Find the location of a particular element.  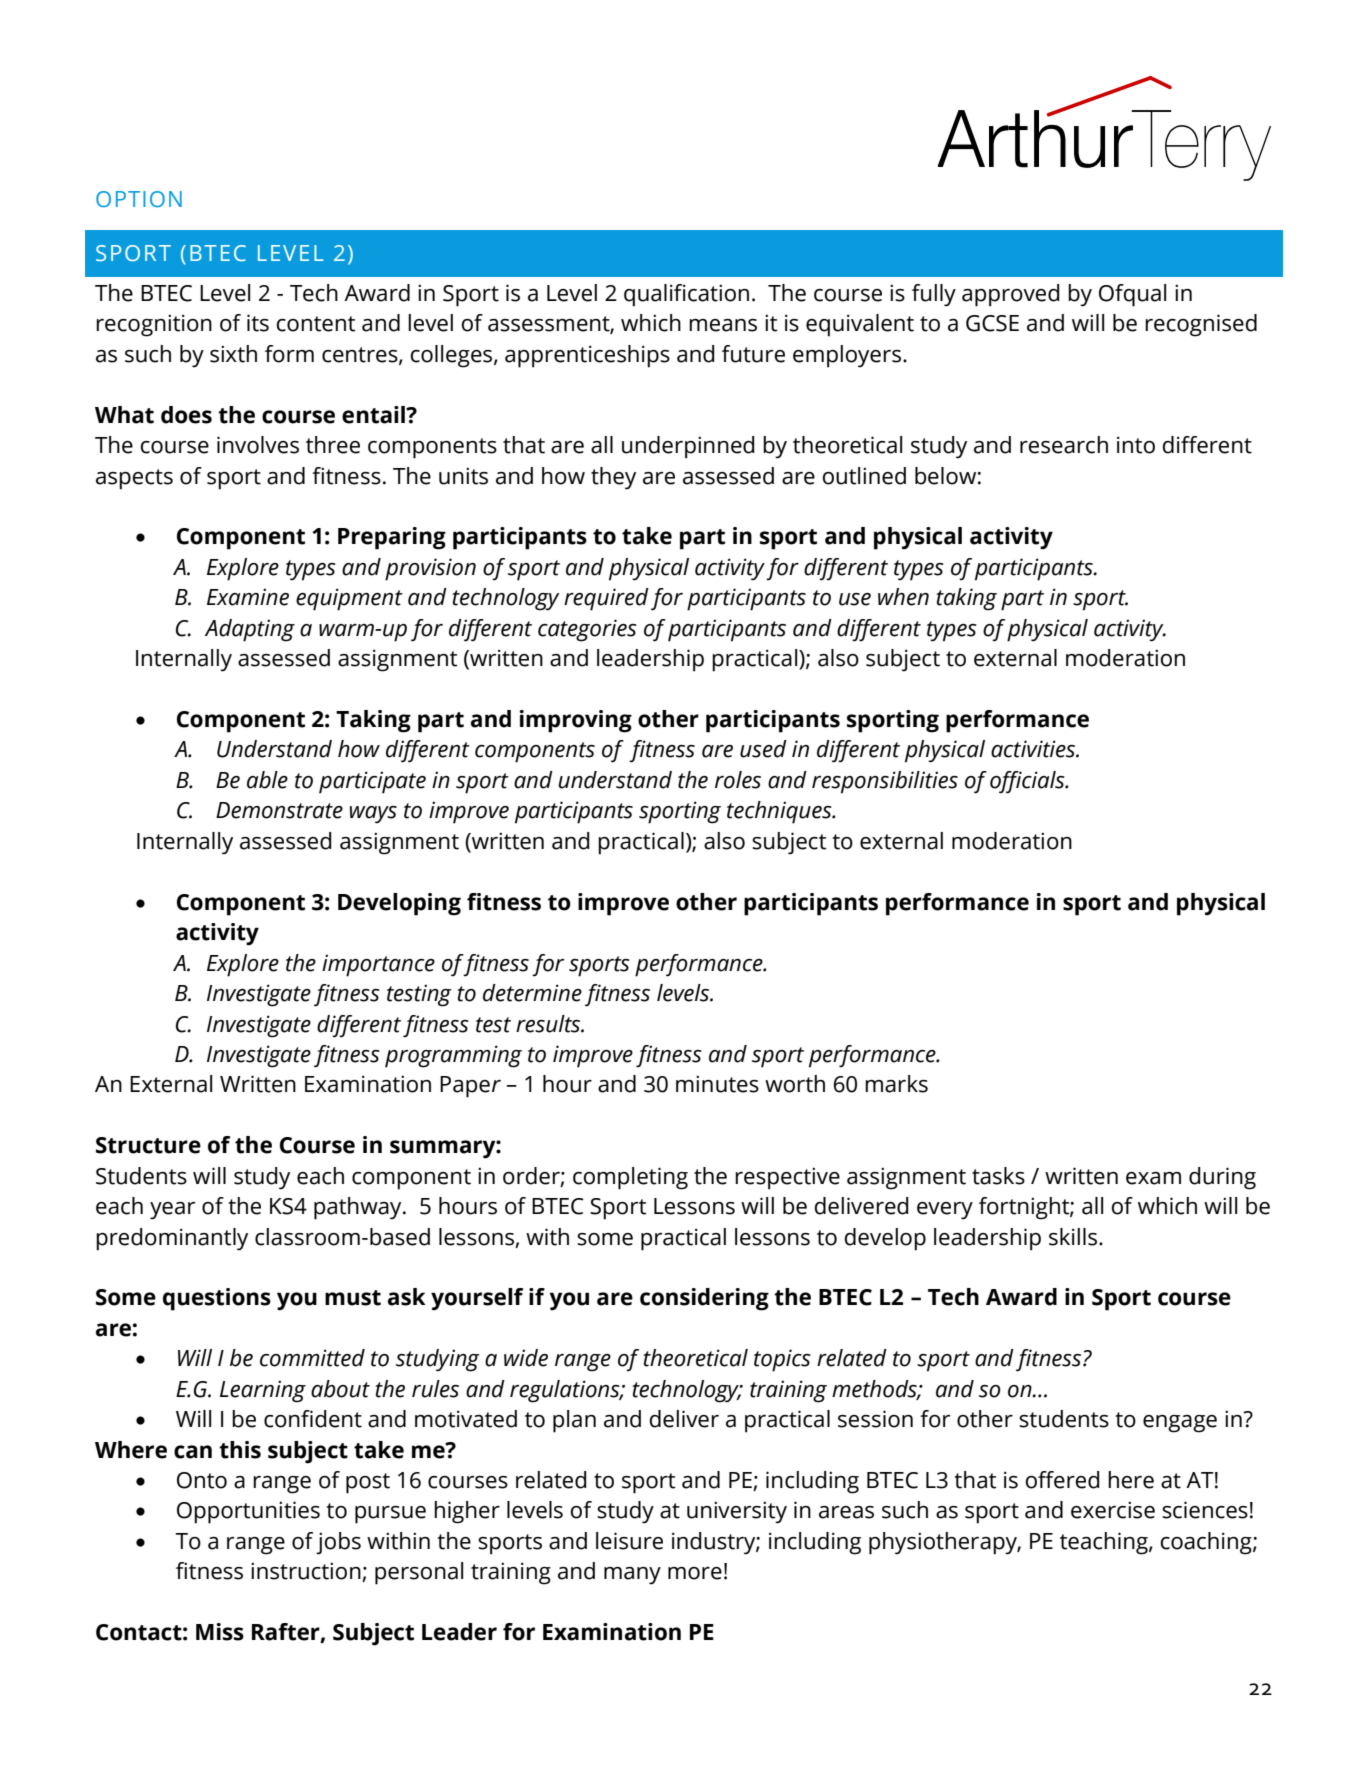

questions is located at coordinates (217, 1299).
